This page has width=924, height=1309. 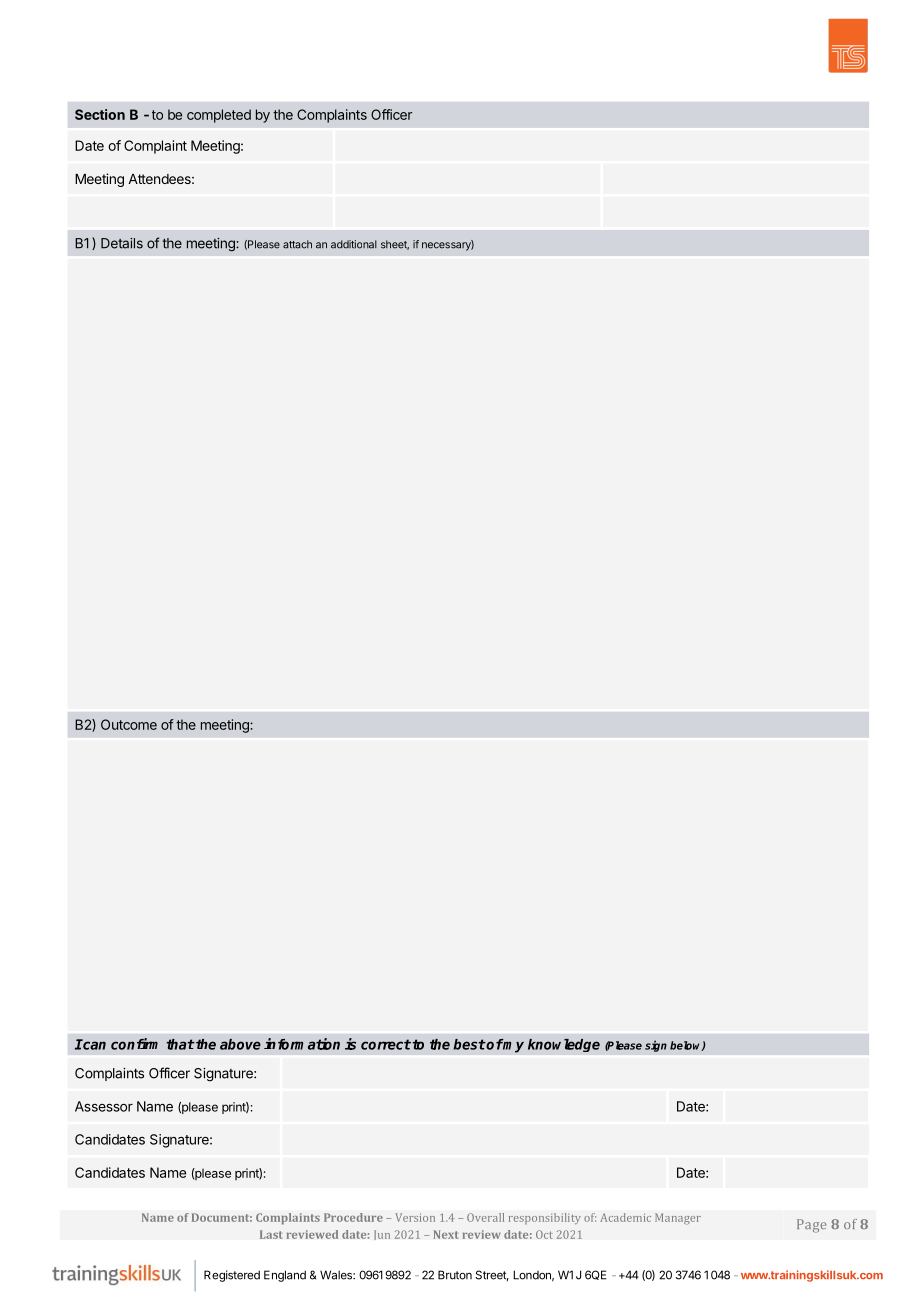 What do you see at coordinates (219, 116) in the page?
I see `completed` at bounding box center [219, 116].
